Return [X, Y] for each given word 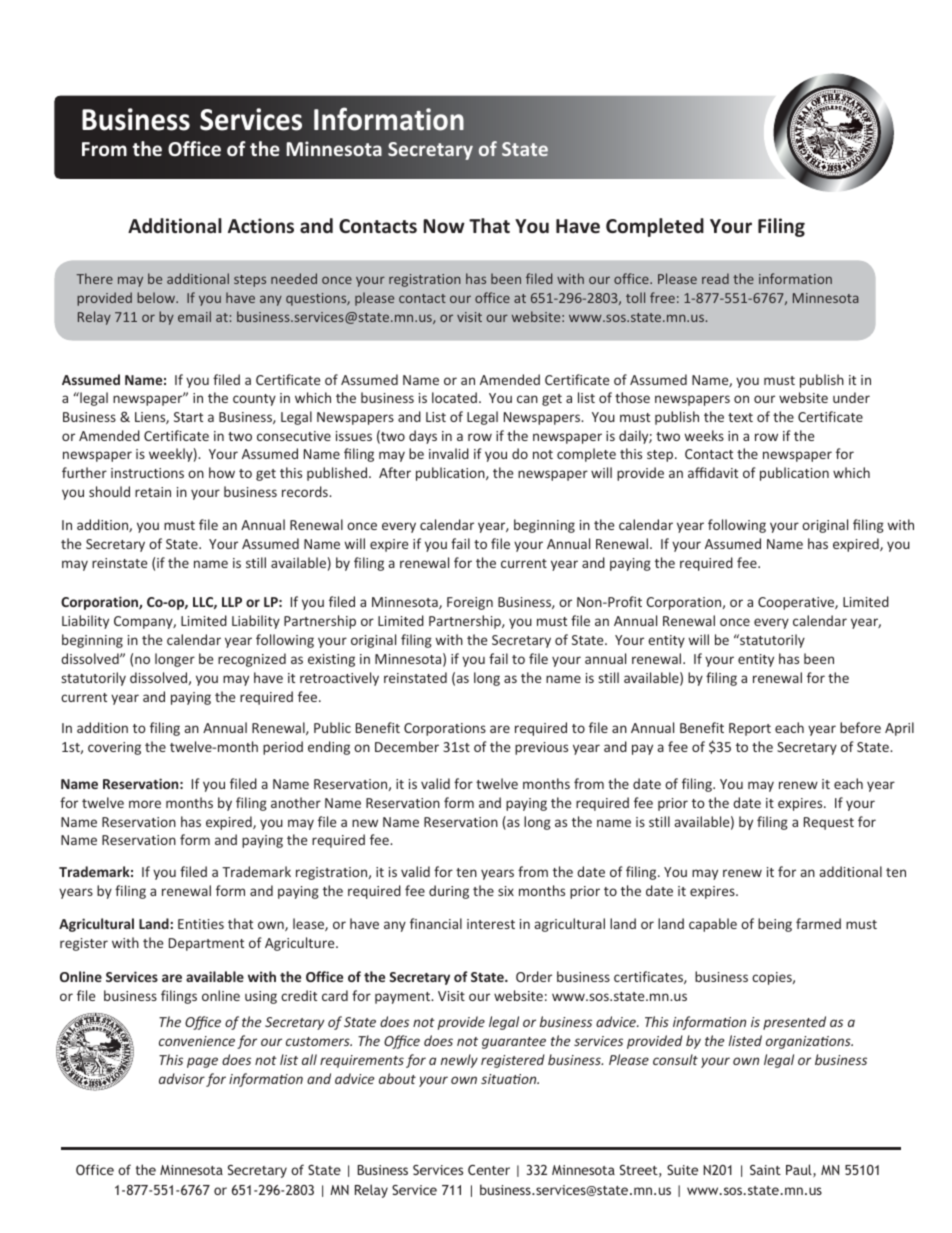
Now [444, 226]
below [157, 297]
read [715, 278]
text [740, 417]
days [423, 437]
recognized [252, 660]
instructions [147, 473]
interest [491, 924]
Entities [201, 924]
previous [541, 748]
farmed [818, 923]
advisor [182, 1078]
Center [489, 1170]
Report [750, 729]
